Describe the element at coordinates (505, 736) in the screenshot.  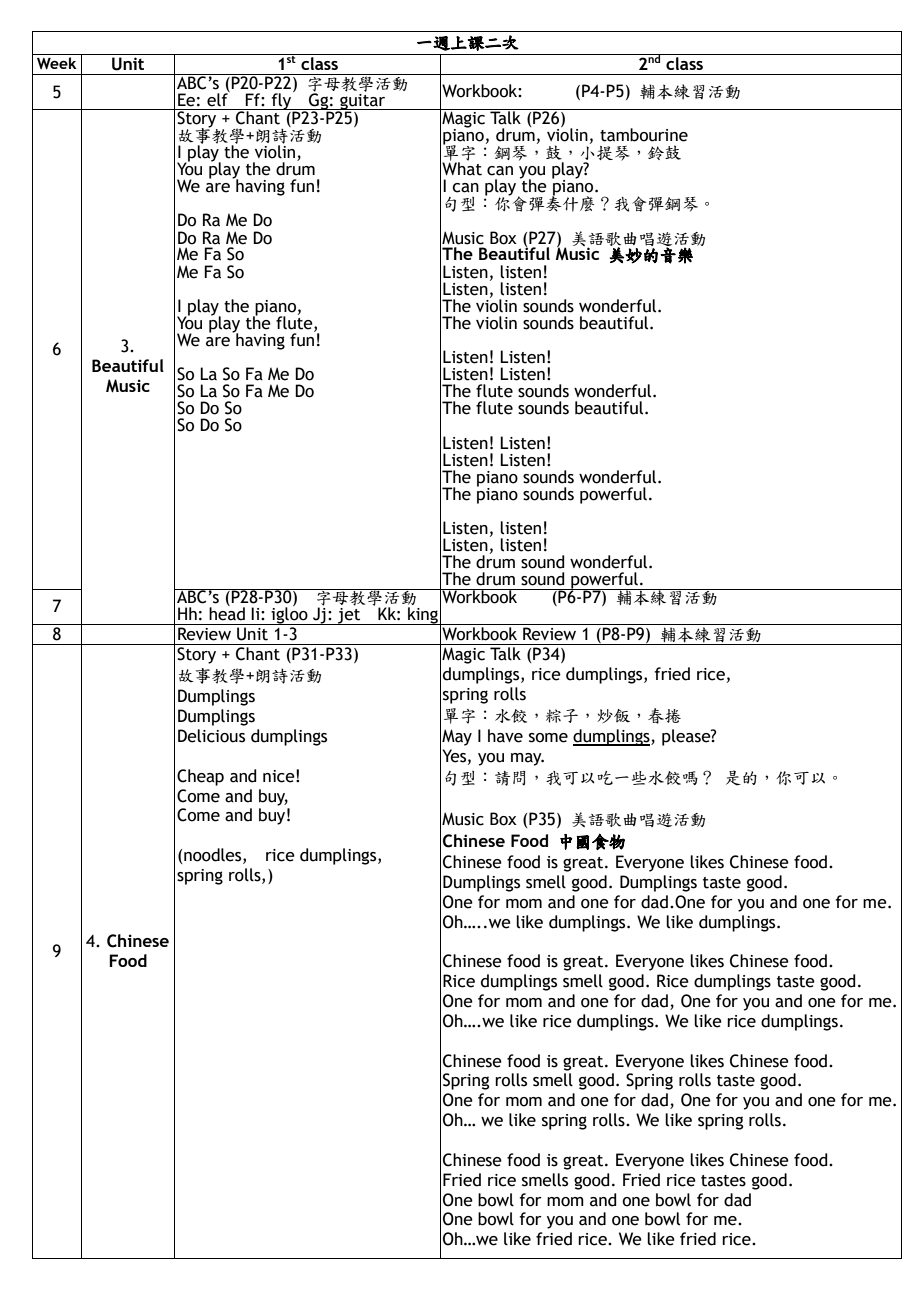
I see `have` at that location.
